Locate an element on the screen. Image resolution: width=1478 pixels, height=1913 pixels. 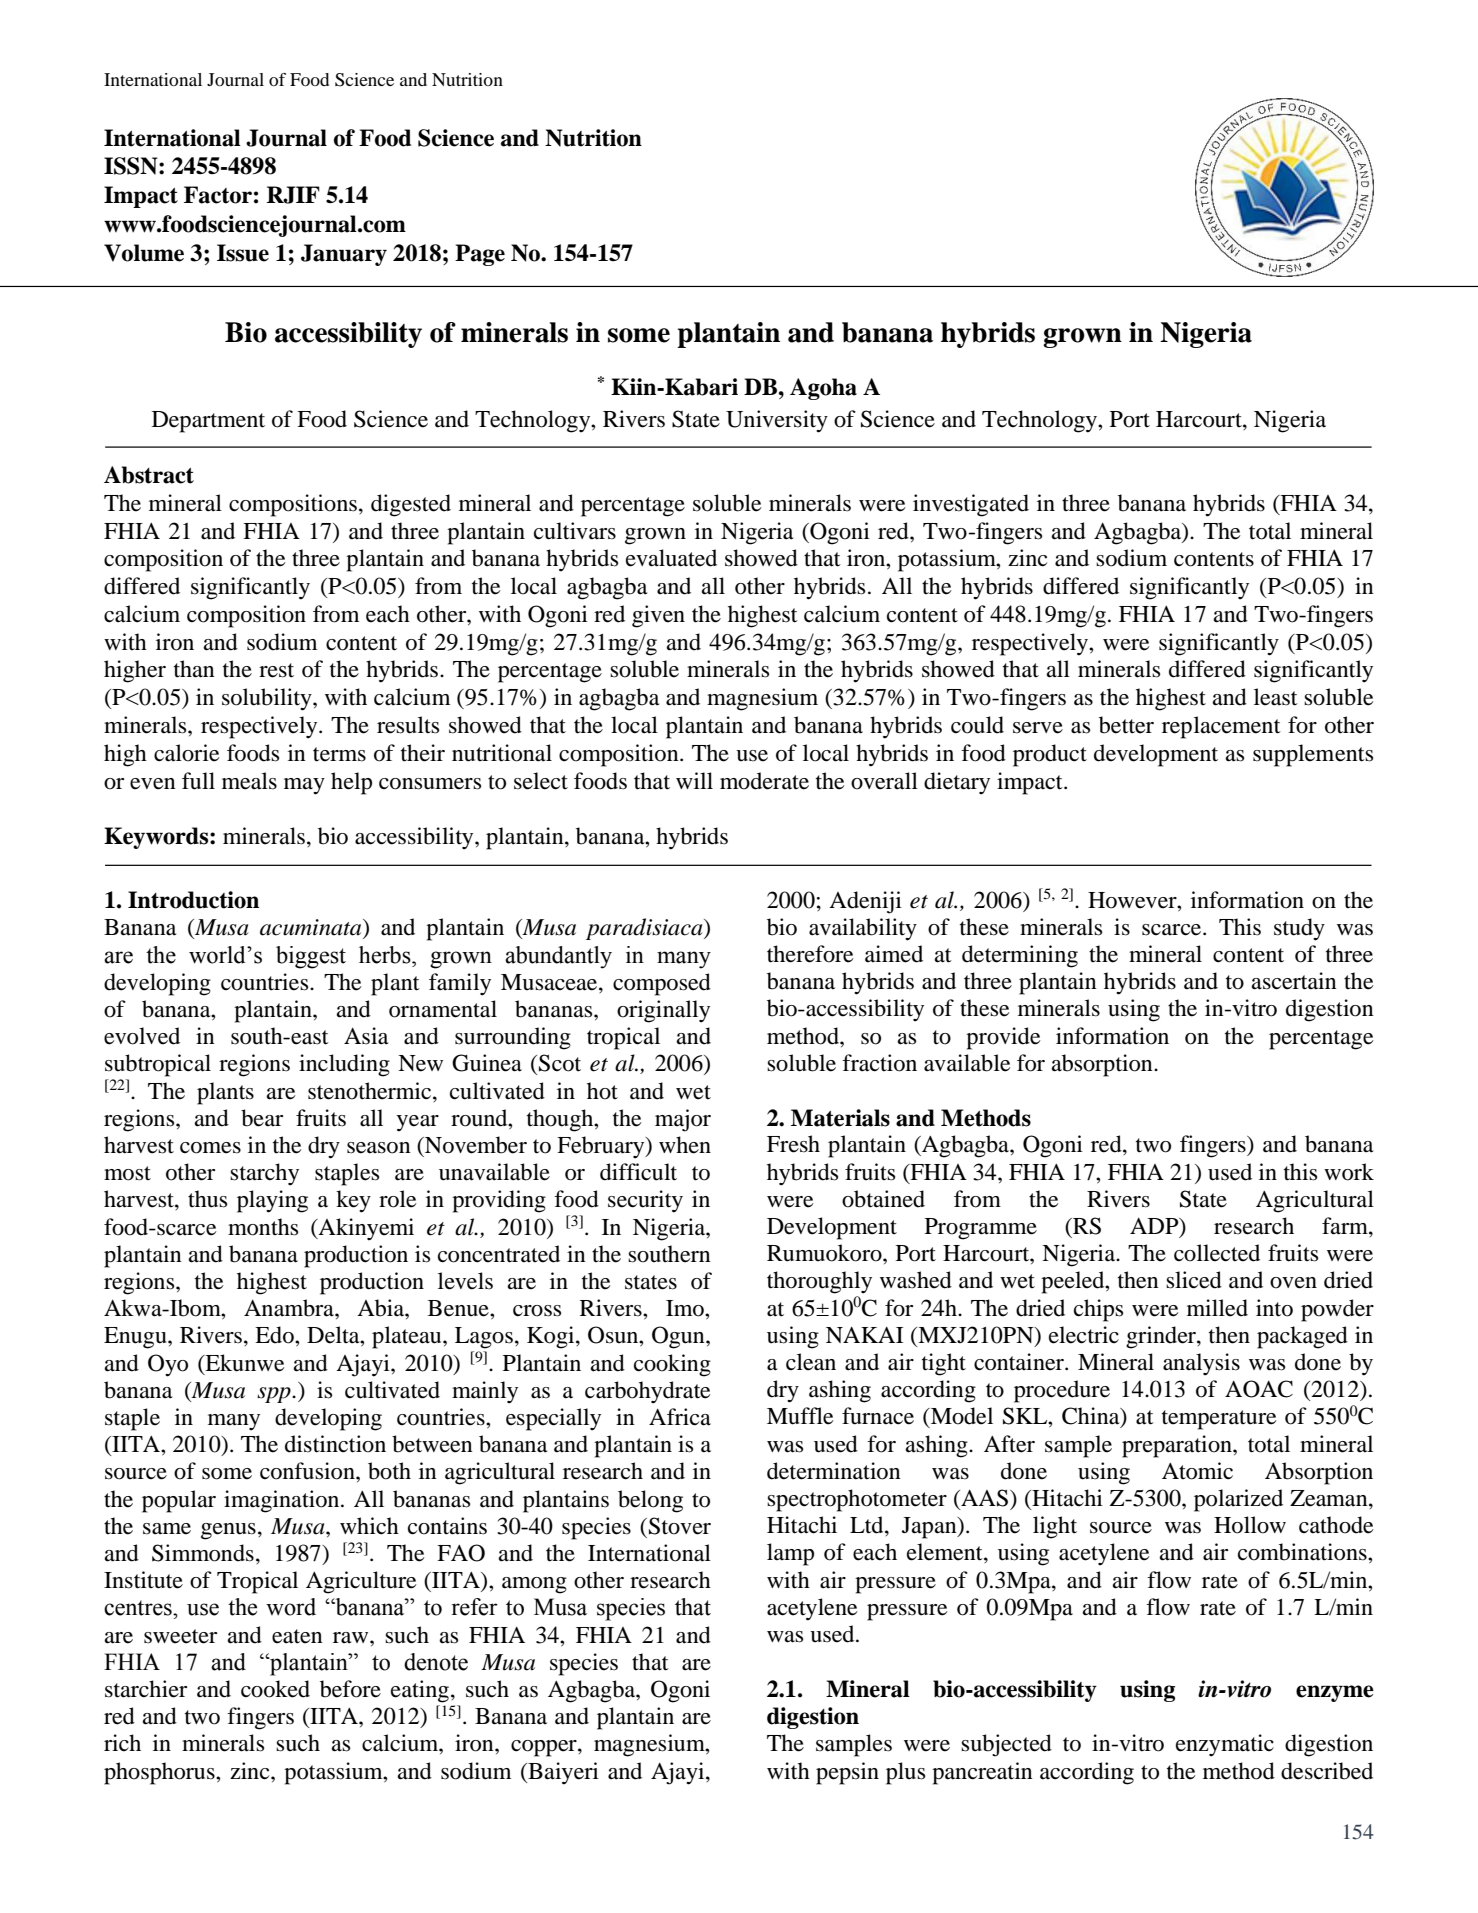
ascertain is located at coordinates (1294, 981).
